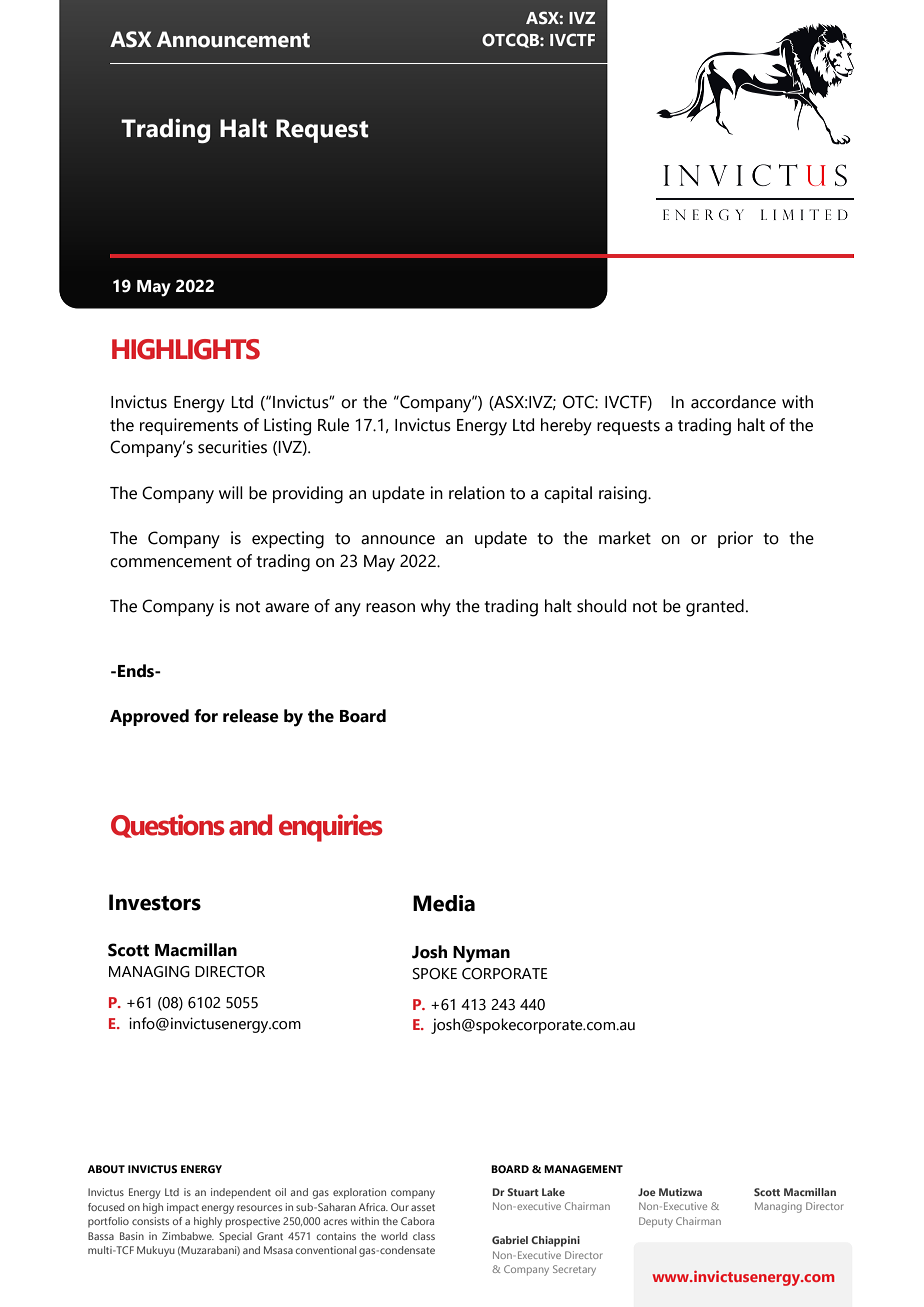  Describe the element at coordinates (733, 402) in the page. I see `accordance` at that location.
